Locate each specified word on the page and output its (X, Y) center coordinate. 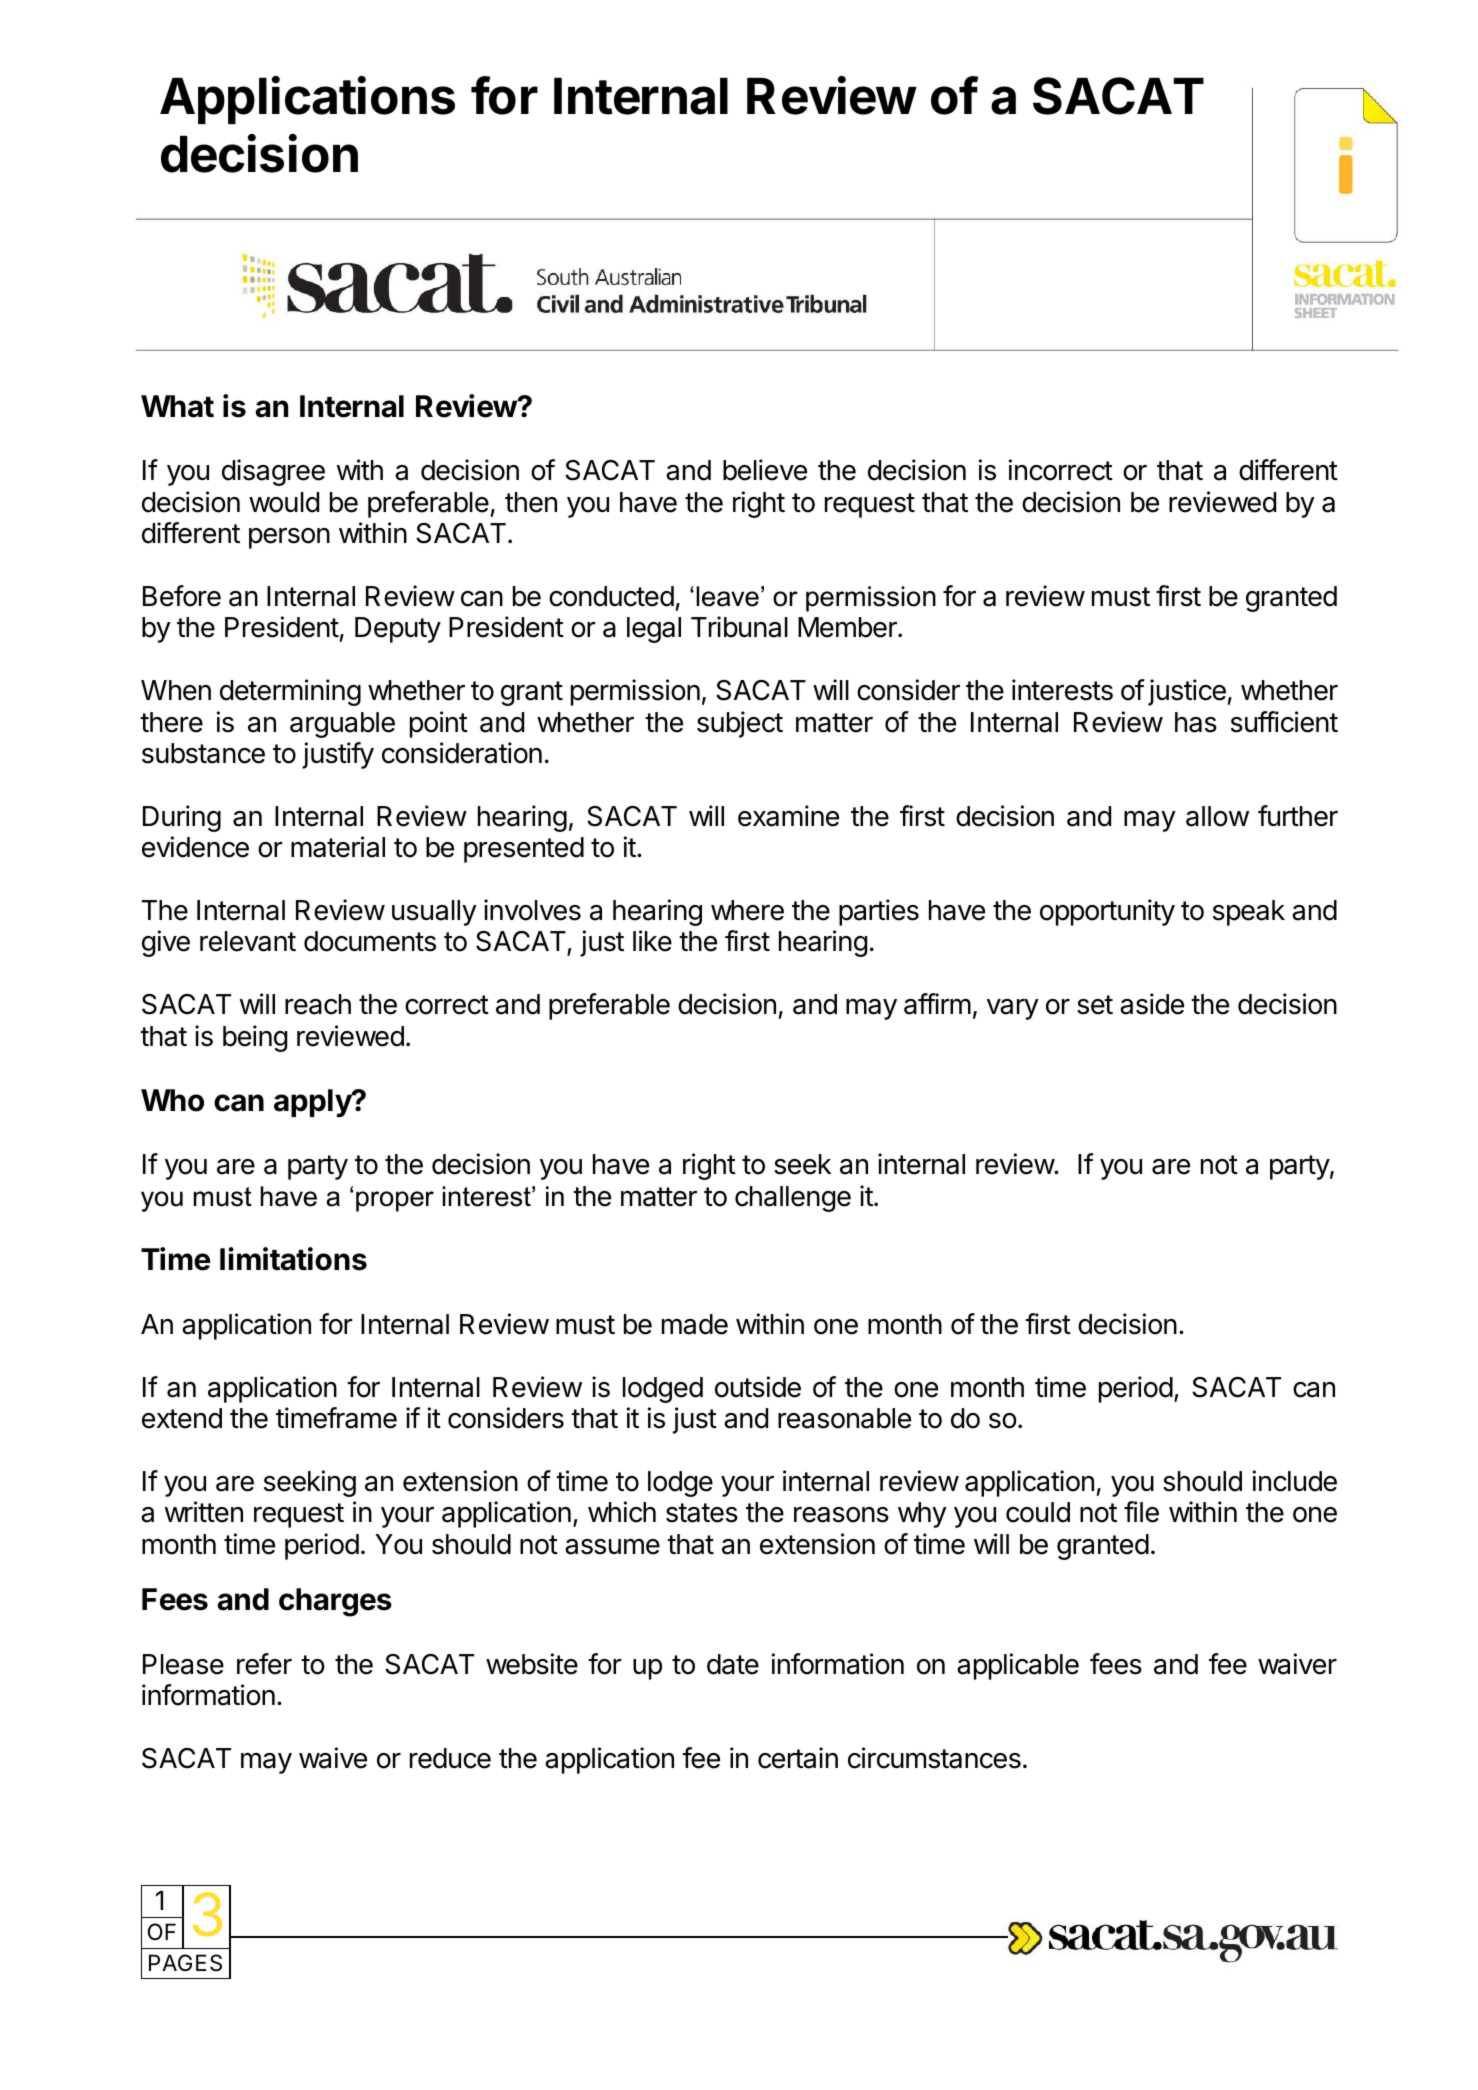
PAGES (185, 1963)
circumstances (934, 1758)
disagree (273, 472)
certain (798, 1758)
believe (765, 470)
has (1196, 722)
